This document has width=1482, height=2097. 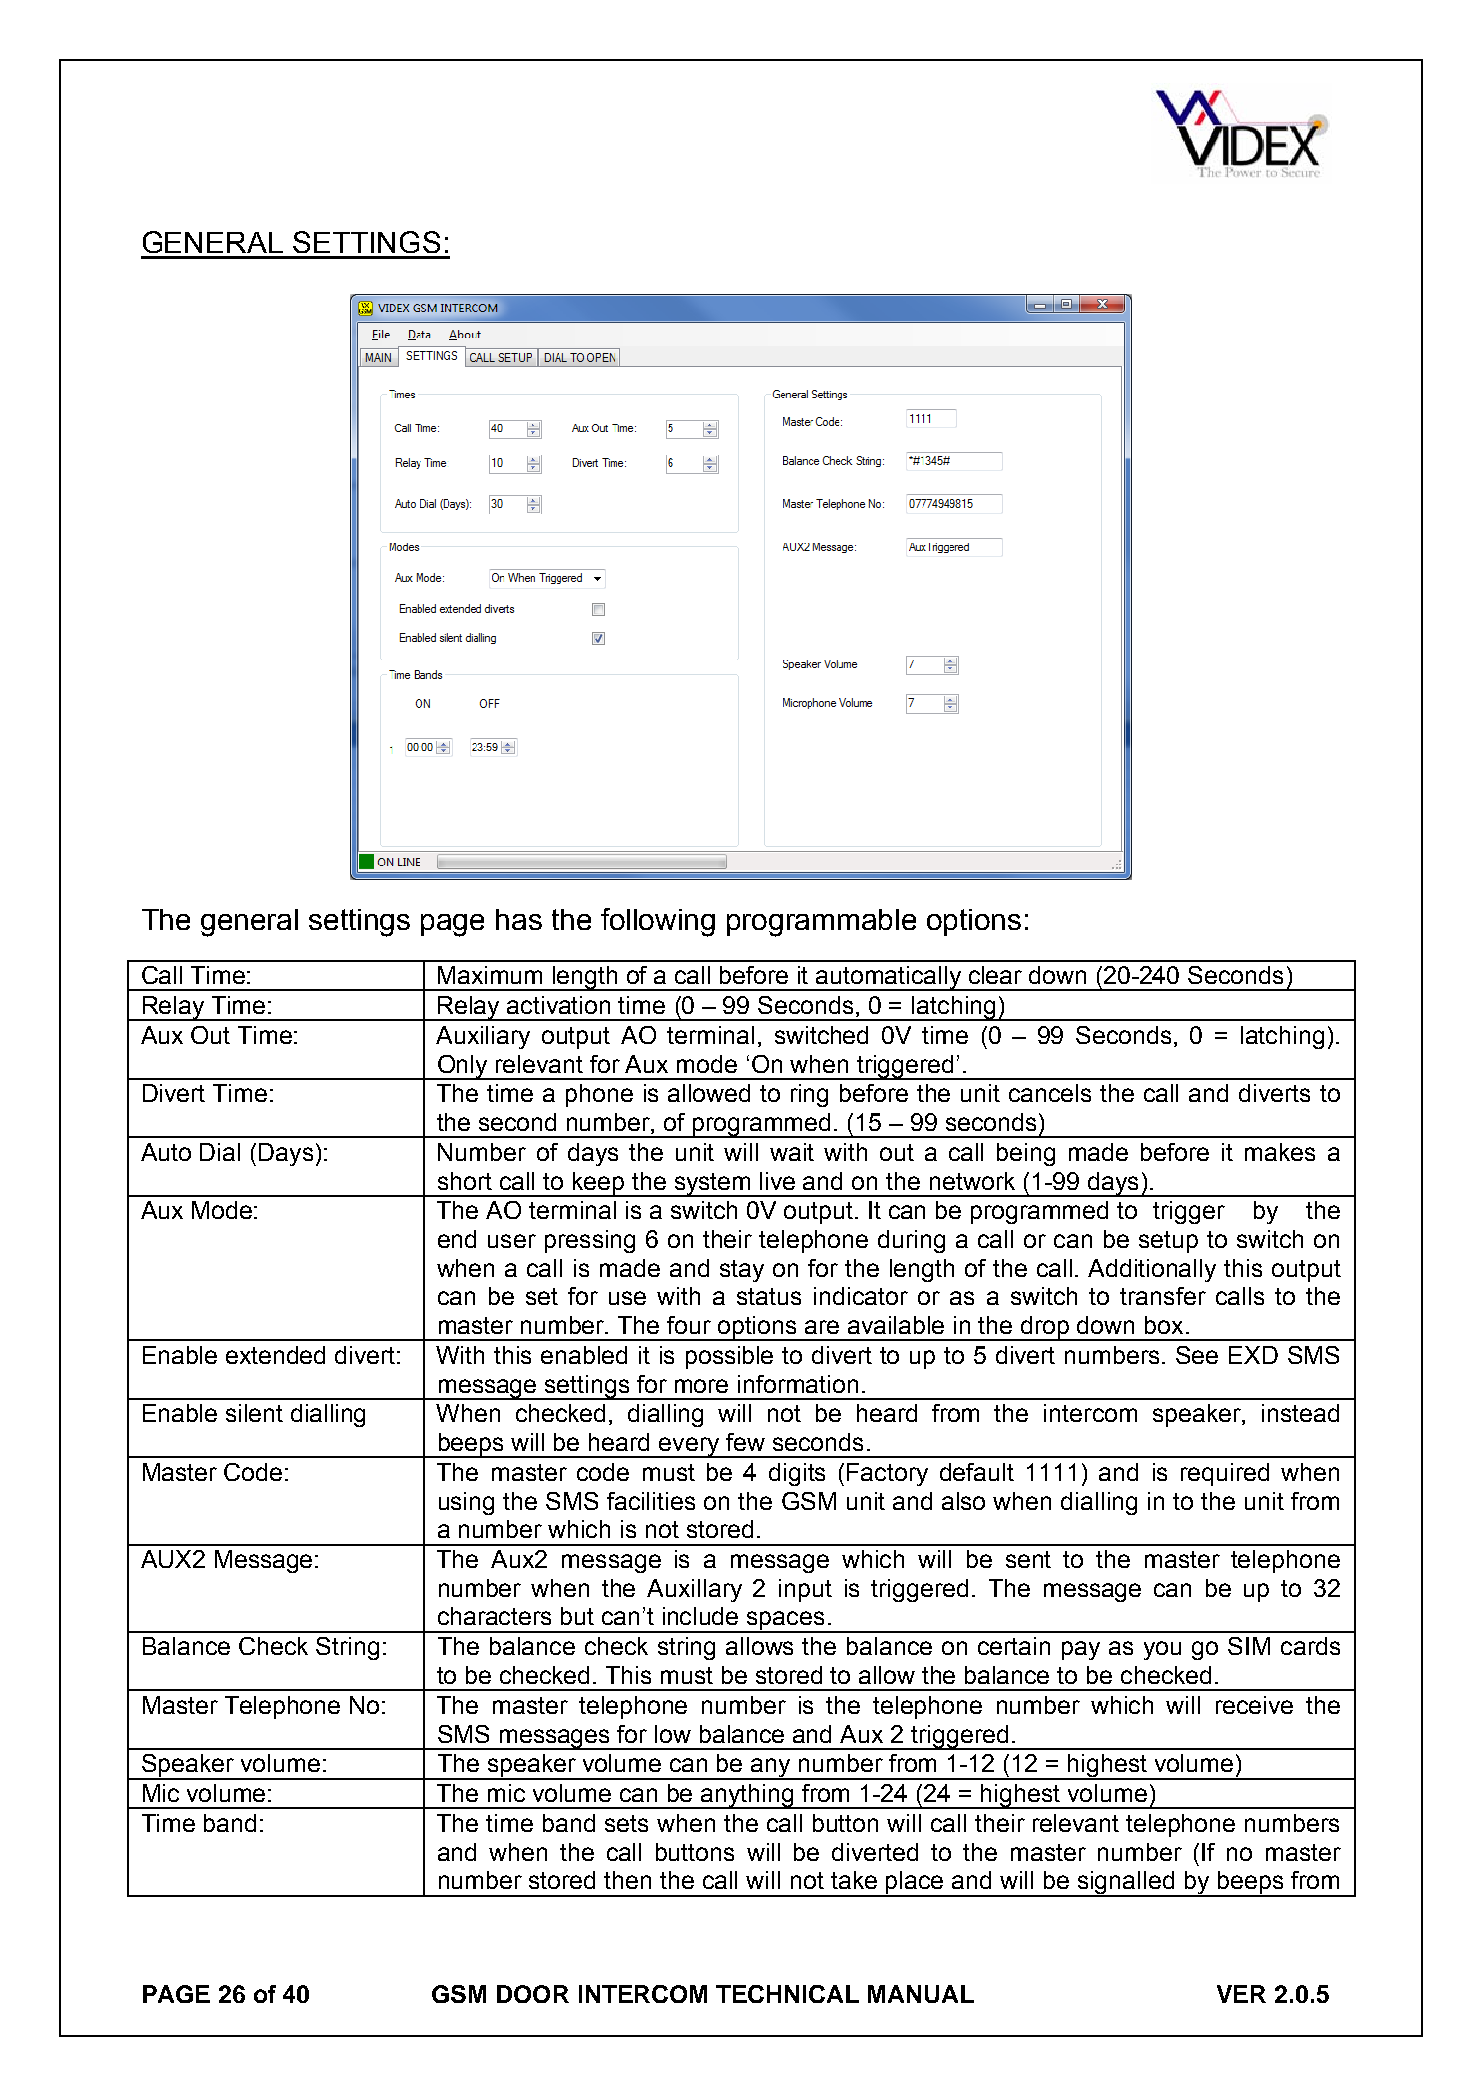 What do you see at coordinates (821, 923) in the document?
I see `programmable` at bounding box center [821, 923].
